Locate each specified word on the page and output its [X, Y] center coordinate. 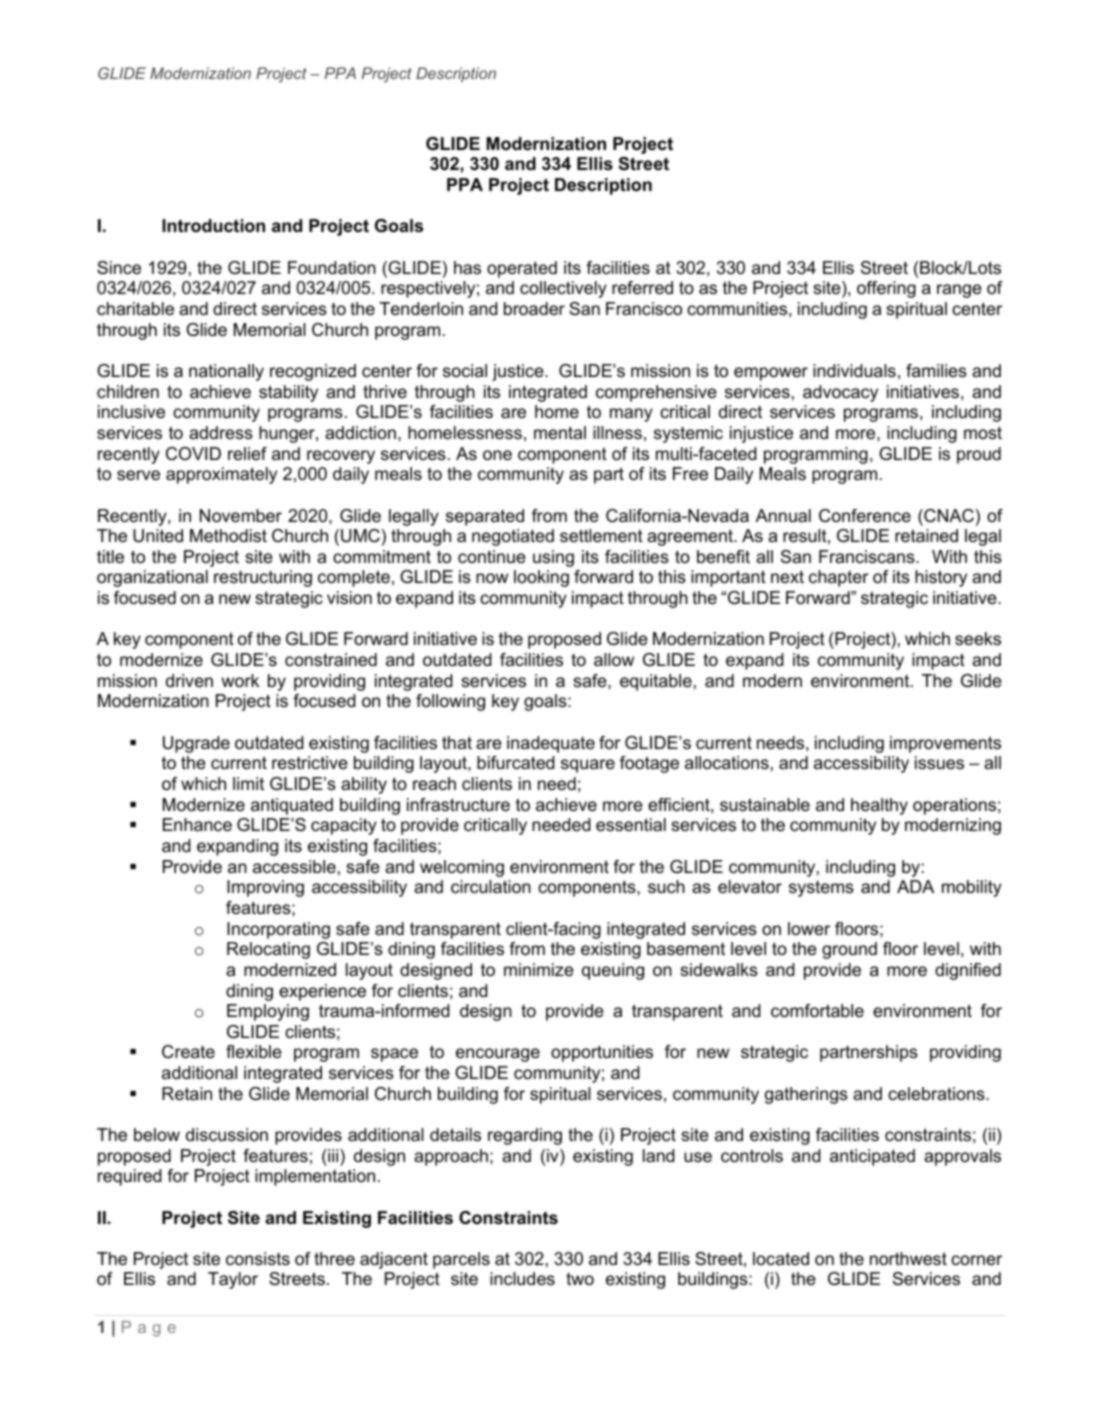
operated [522, 269]
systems [821, 889]
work [240, 681]
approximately [221, 475]
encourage [498, 1055]
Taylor [233, 1280]
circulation [491, 887]
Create [188, 1052]
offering [886, 289]
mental [560, 432]
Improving [265, 888]
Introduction [213, 226]
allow [614, 660]
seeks [978, 639]
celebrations [937, 1094]
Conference [865, 516]
